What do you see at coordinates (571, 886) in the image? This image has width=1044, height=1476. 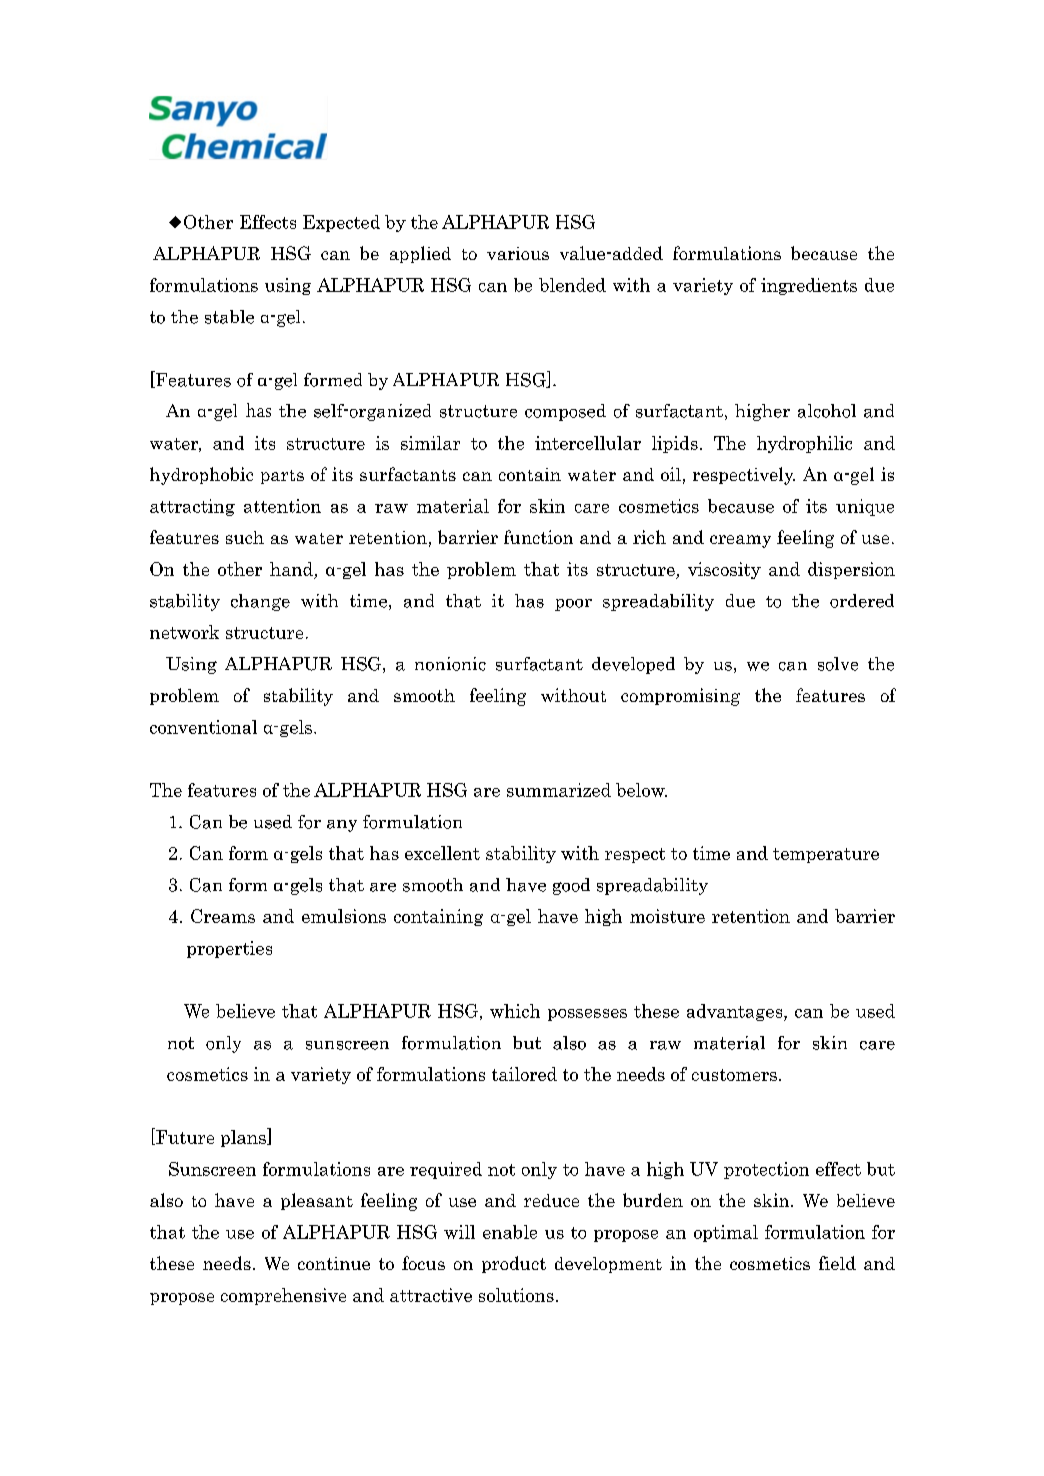 I see `good` at bounding box center [571, 886].
